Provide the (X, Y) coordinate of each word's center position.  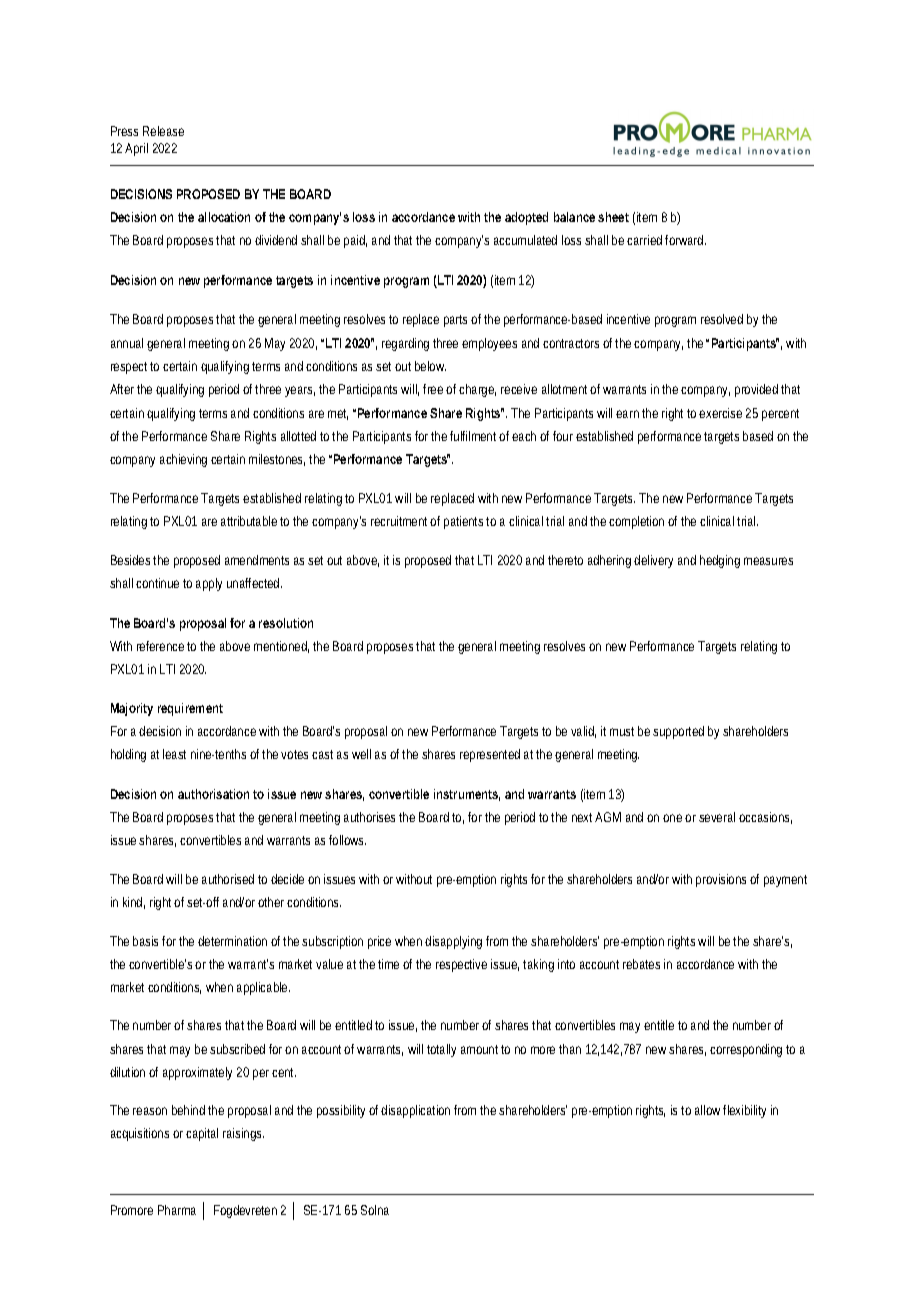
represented (490, 755)
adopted (526, 218)
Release (163, 131)
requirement (190, 709)
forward (685, 240)
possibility (341, 1111)
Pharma (177, 1210)
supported (678, 732)
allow (707, 1110)
